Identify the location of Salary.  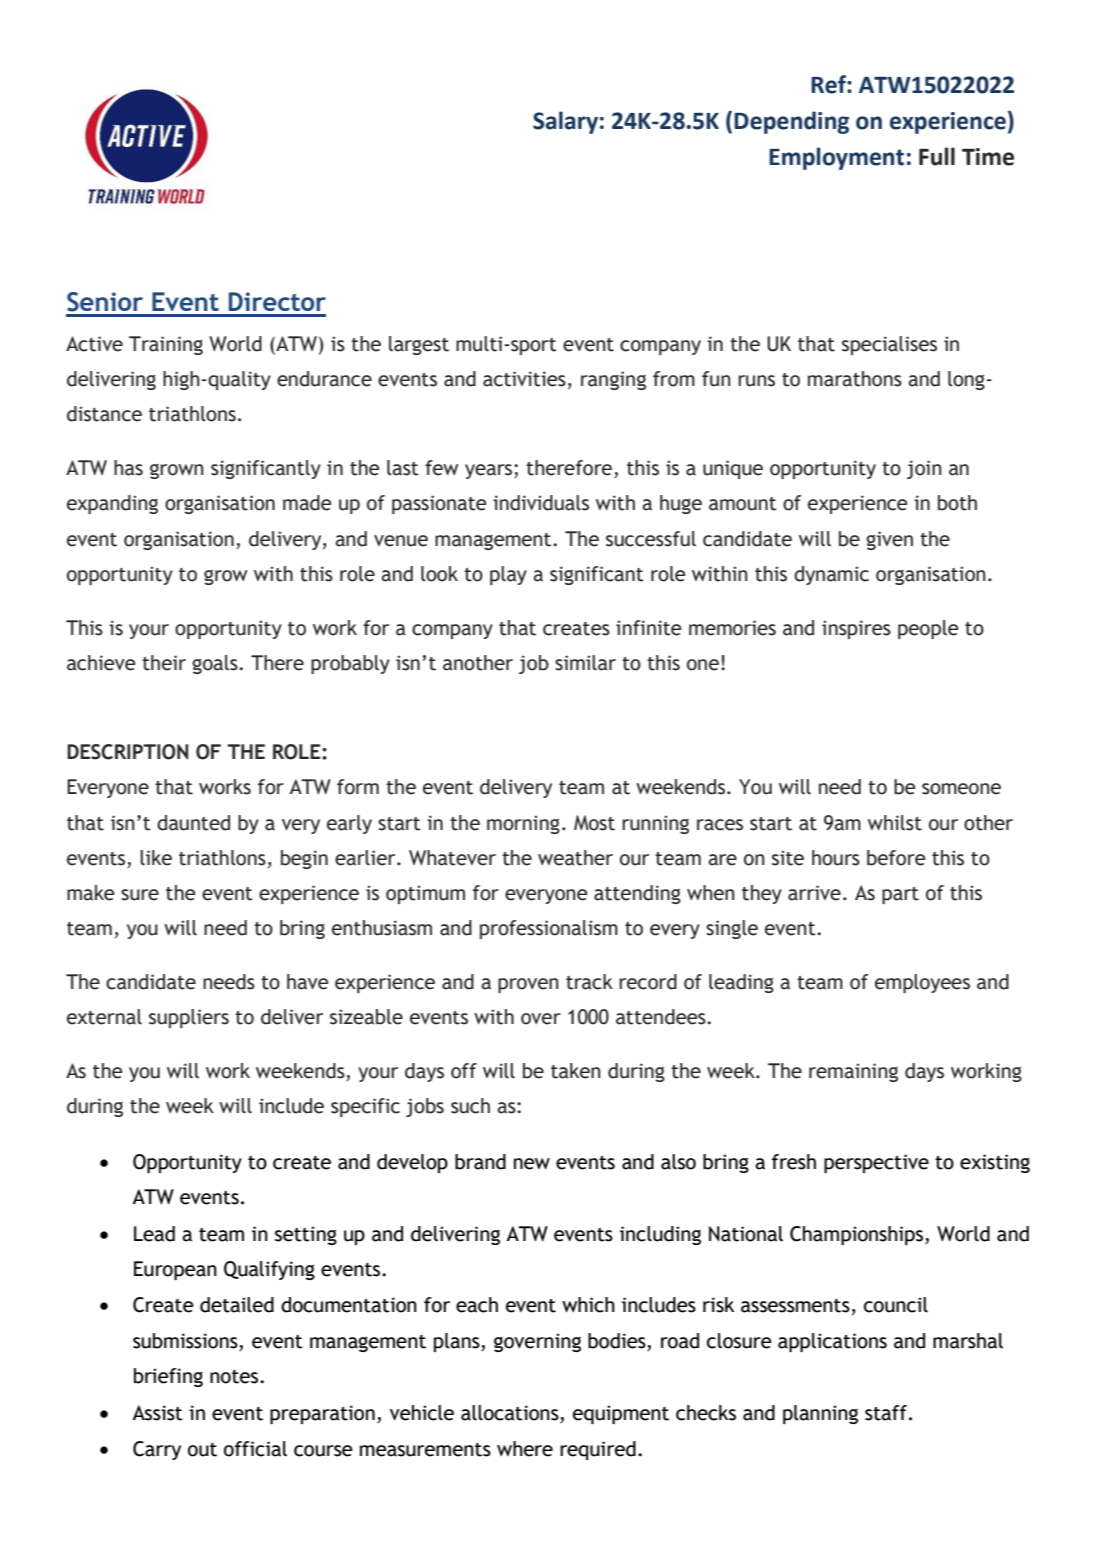
(565, 122).
